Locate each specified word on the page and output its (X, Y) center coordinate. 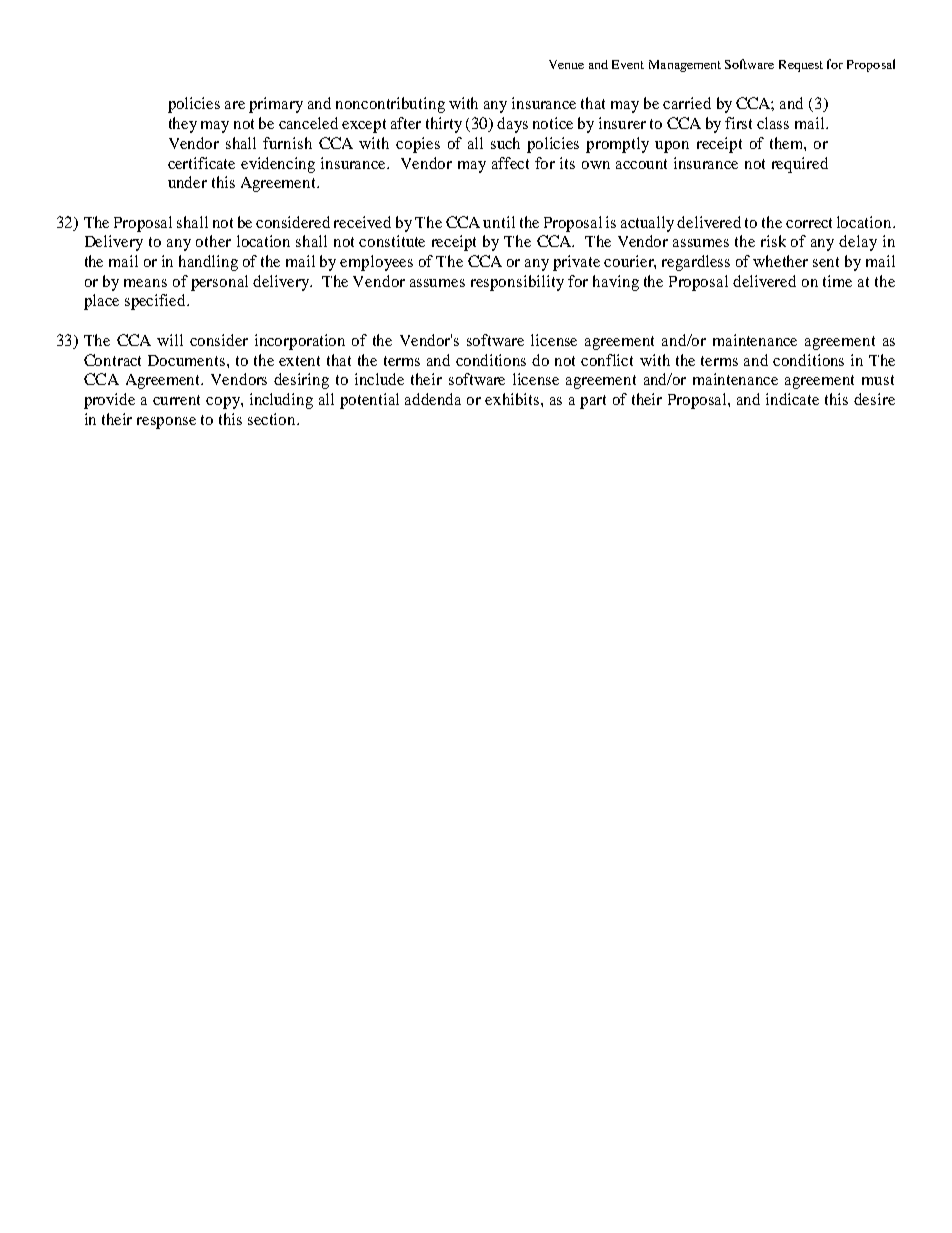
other (213, 241)
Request (801, 66)
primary (276, 105)
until (499, 222)
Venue (566, 64)
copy (224, 403)
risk (773, 241)
